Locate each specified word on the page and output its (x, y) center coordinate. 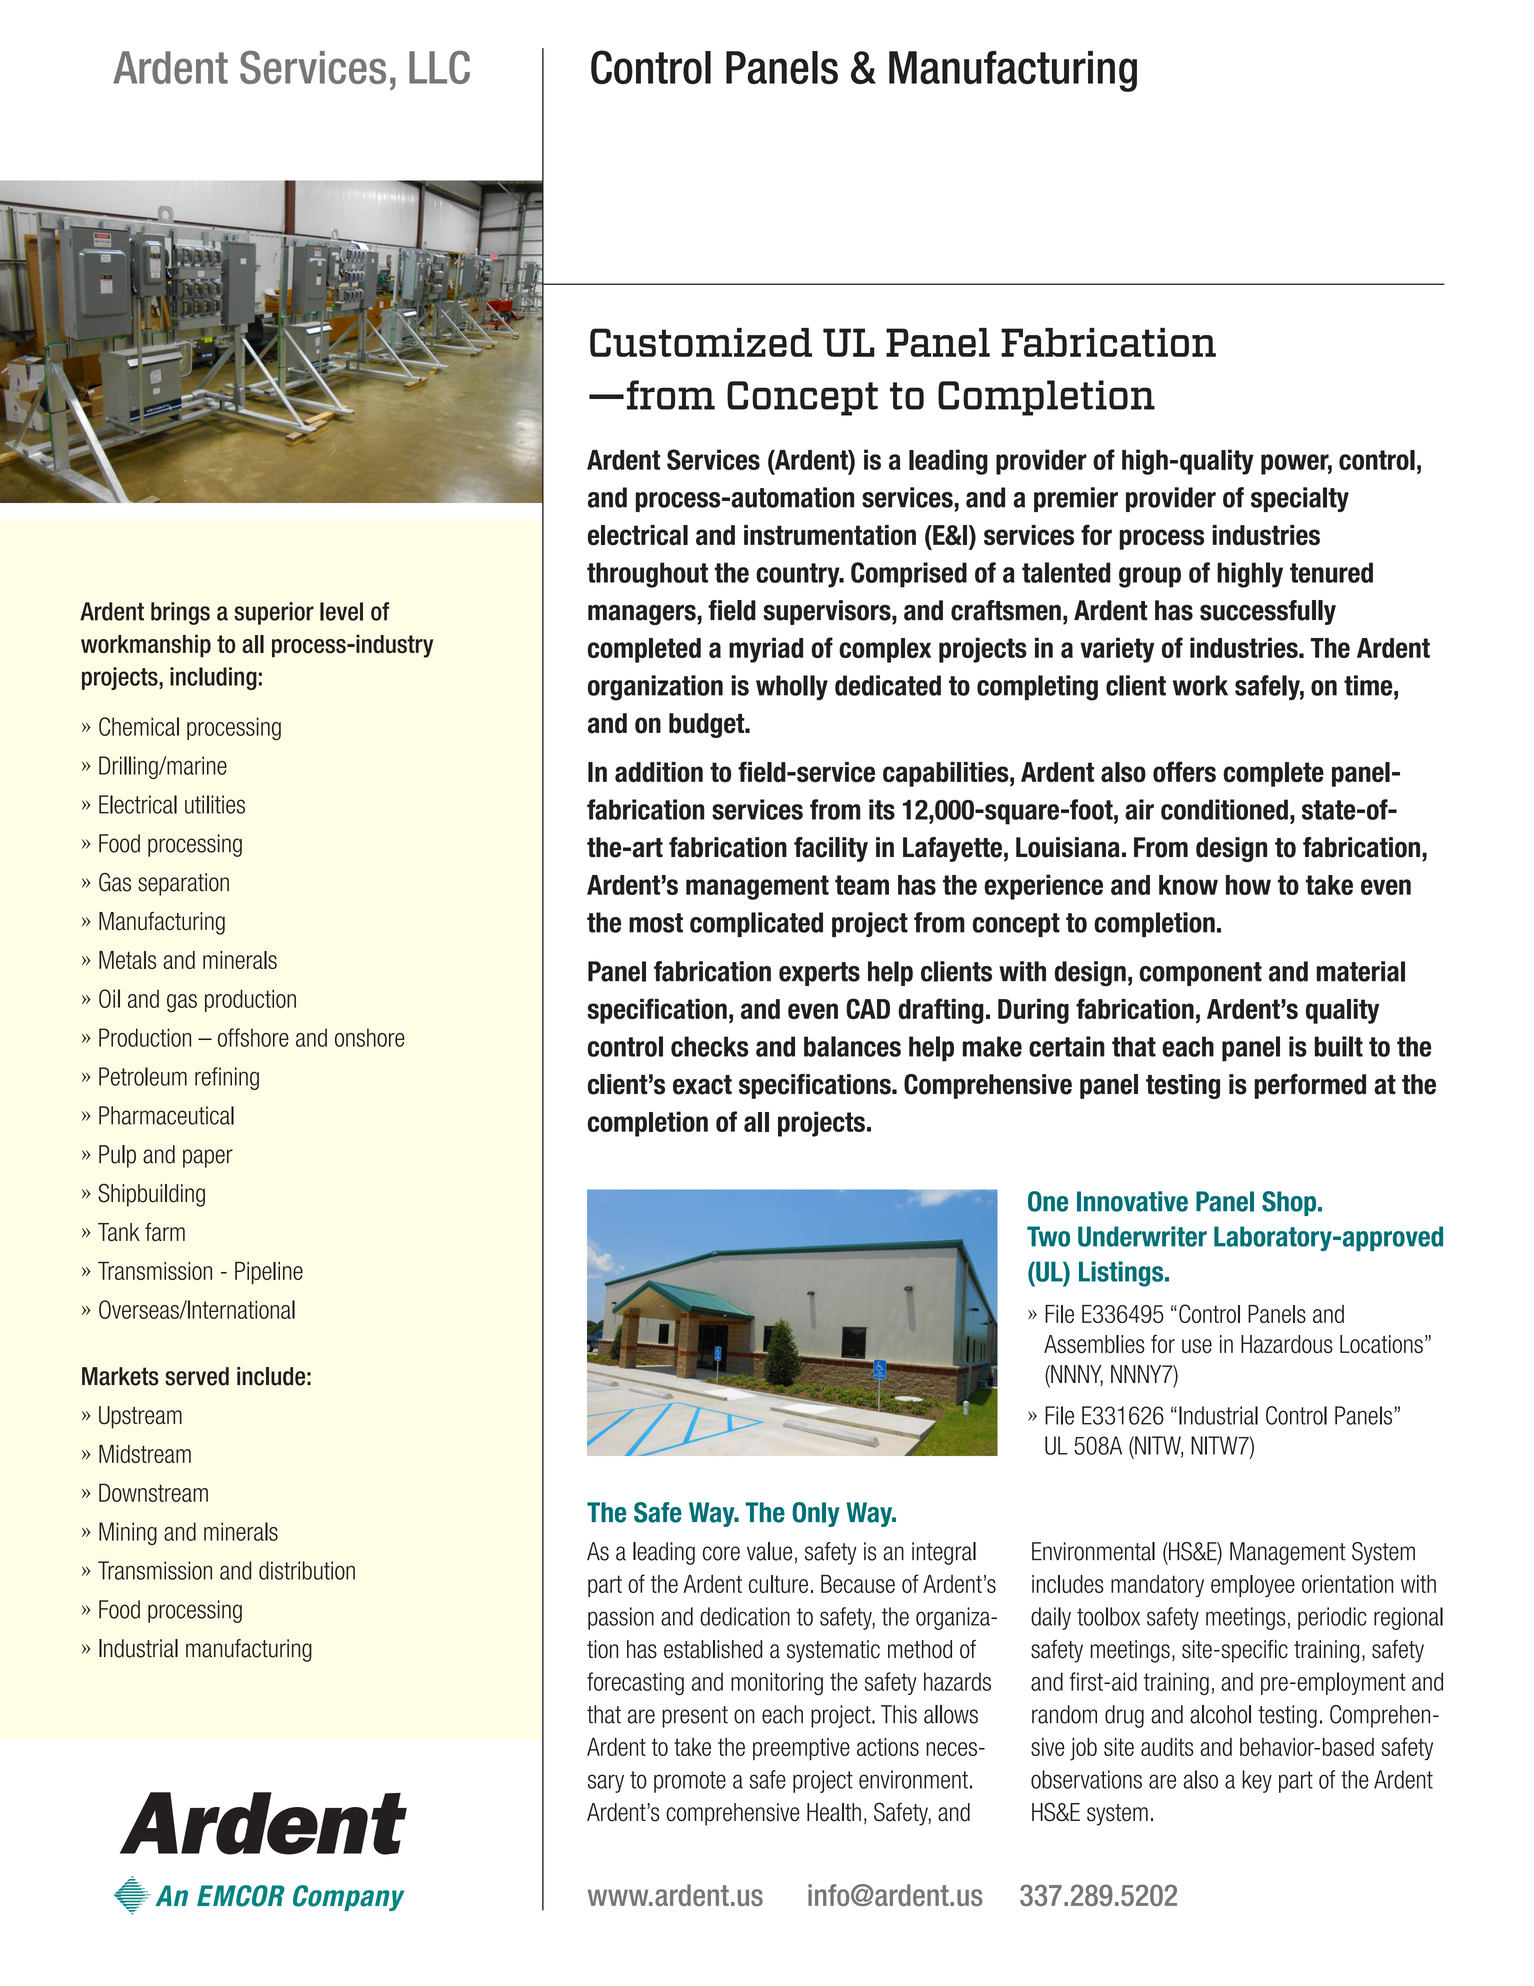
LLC (439, 67)
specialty (1300, 499)
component (1201, 974)
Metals (127, 960)
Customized (701, 342)
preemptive (801, 1749)
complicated (756, 924)
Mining (128, 1533)
